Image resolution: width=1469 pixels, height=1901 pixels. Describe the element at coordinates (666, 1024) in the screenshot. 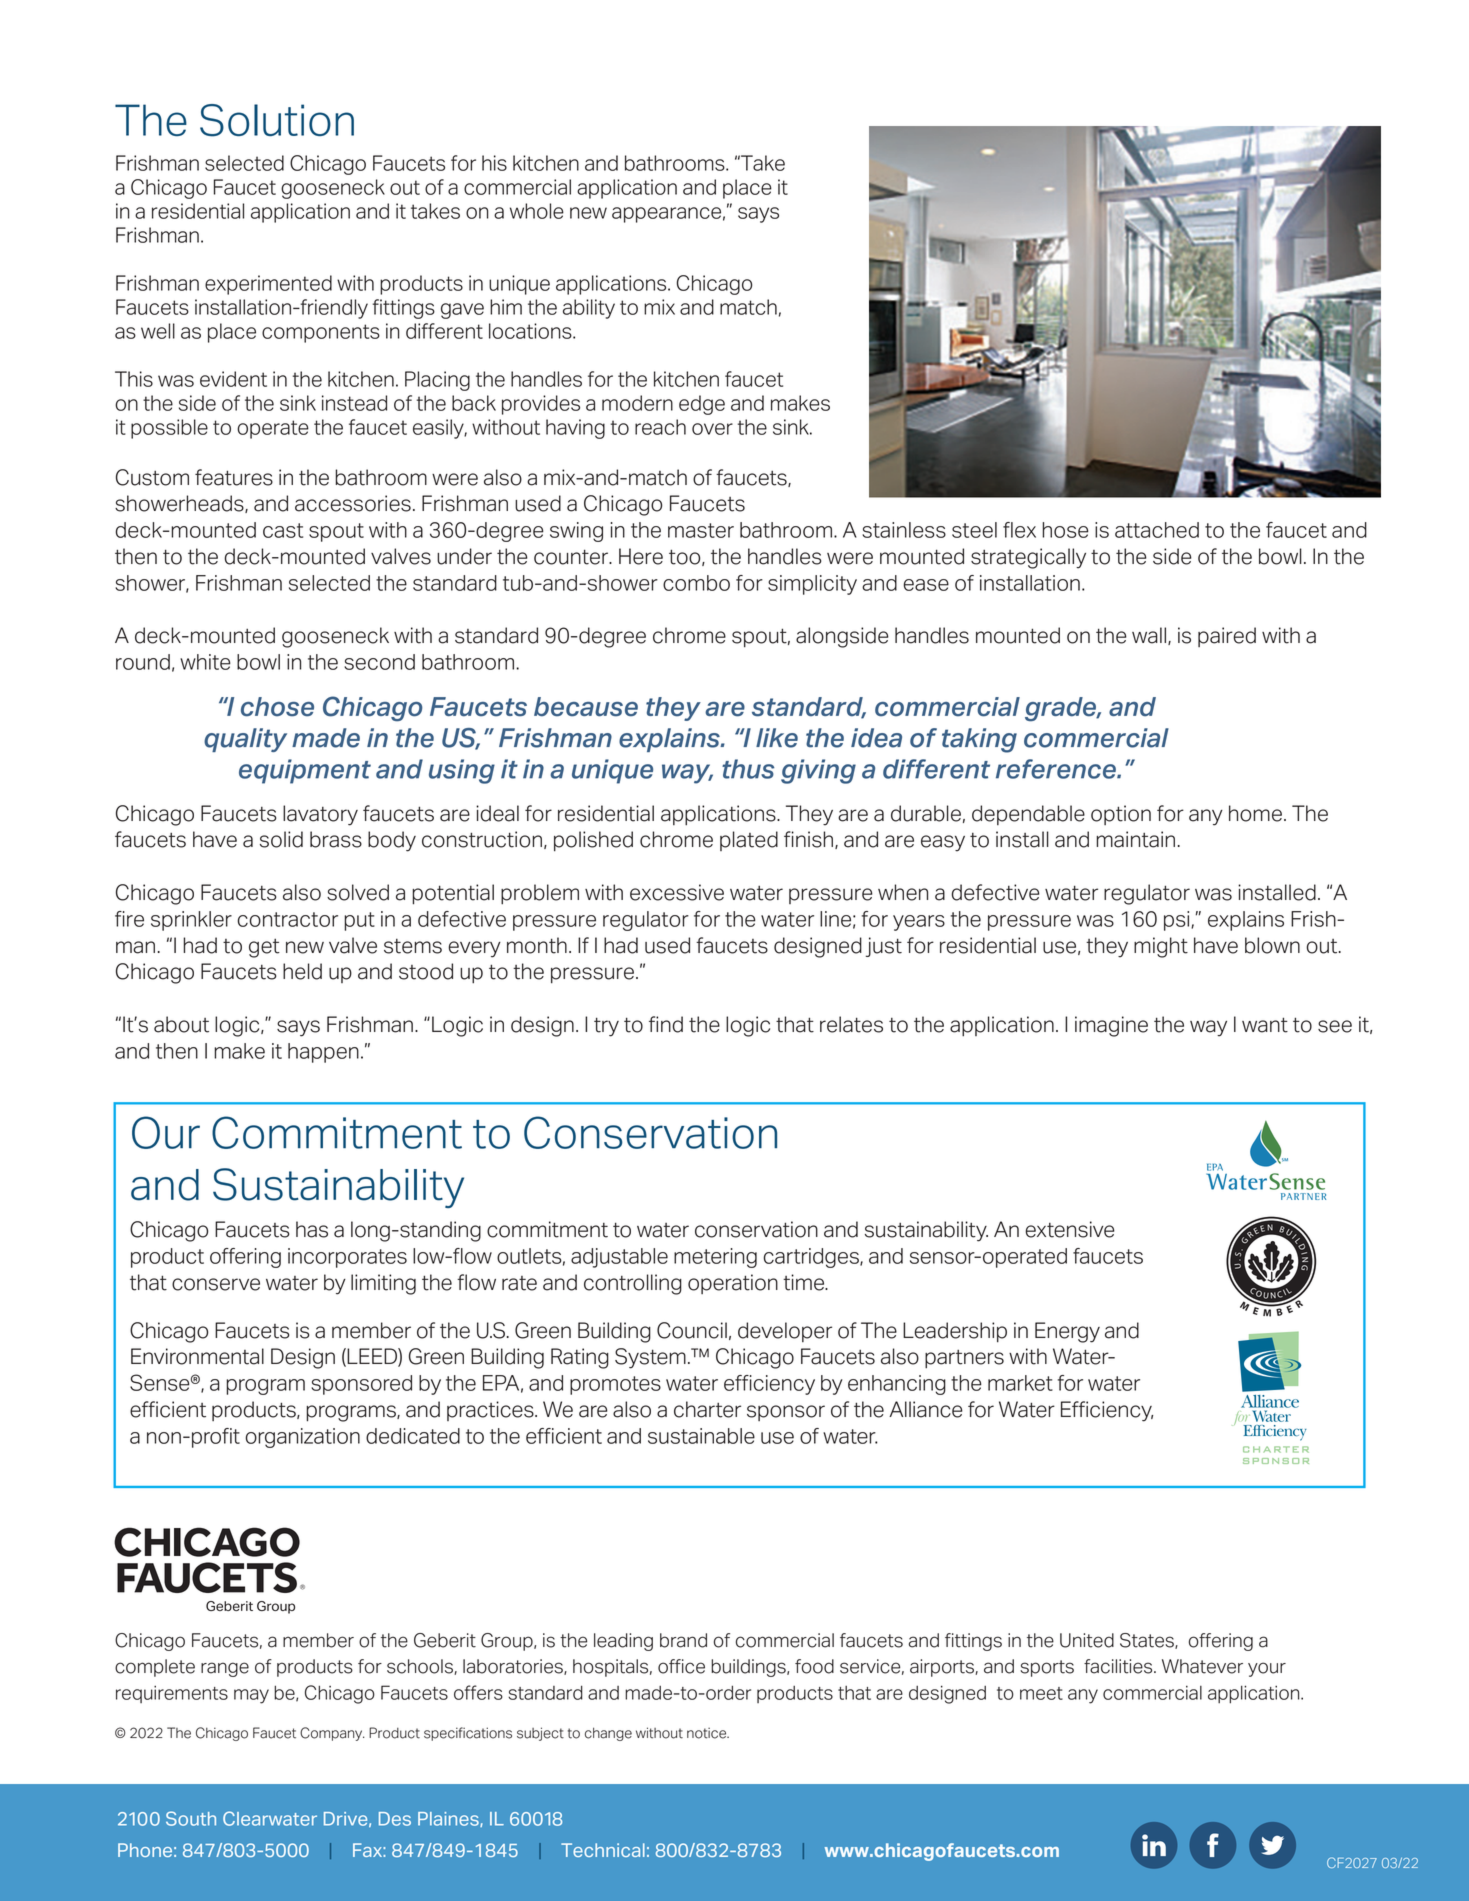

I see `find` at that location.
